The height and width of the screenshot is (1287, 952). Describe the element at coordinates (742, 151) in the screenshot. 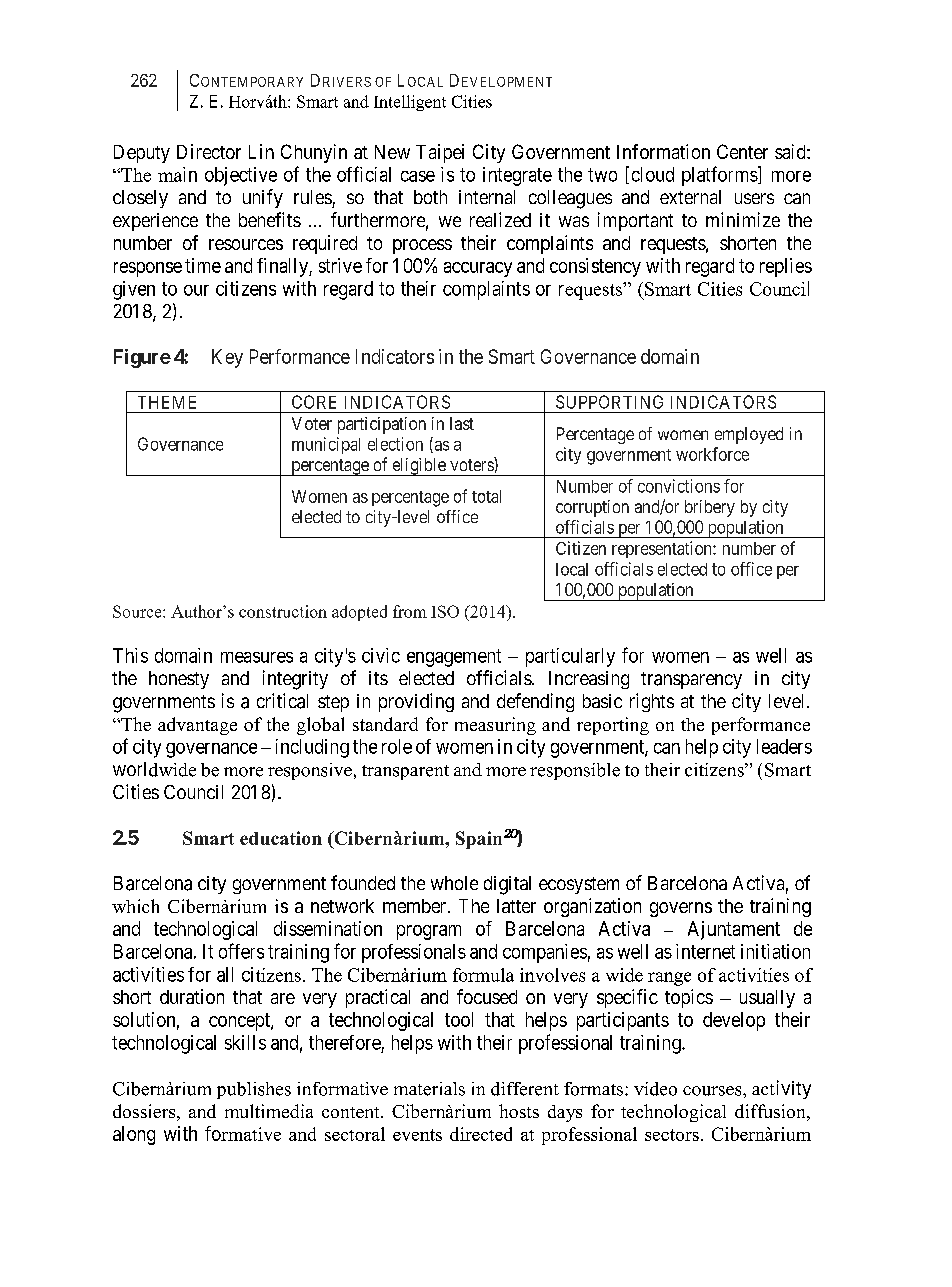

I see `Center` at that location.
